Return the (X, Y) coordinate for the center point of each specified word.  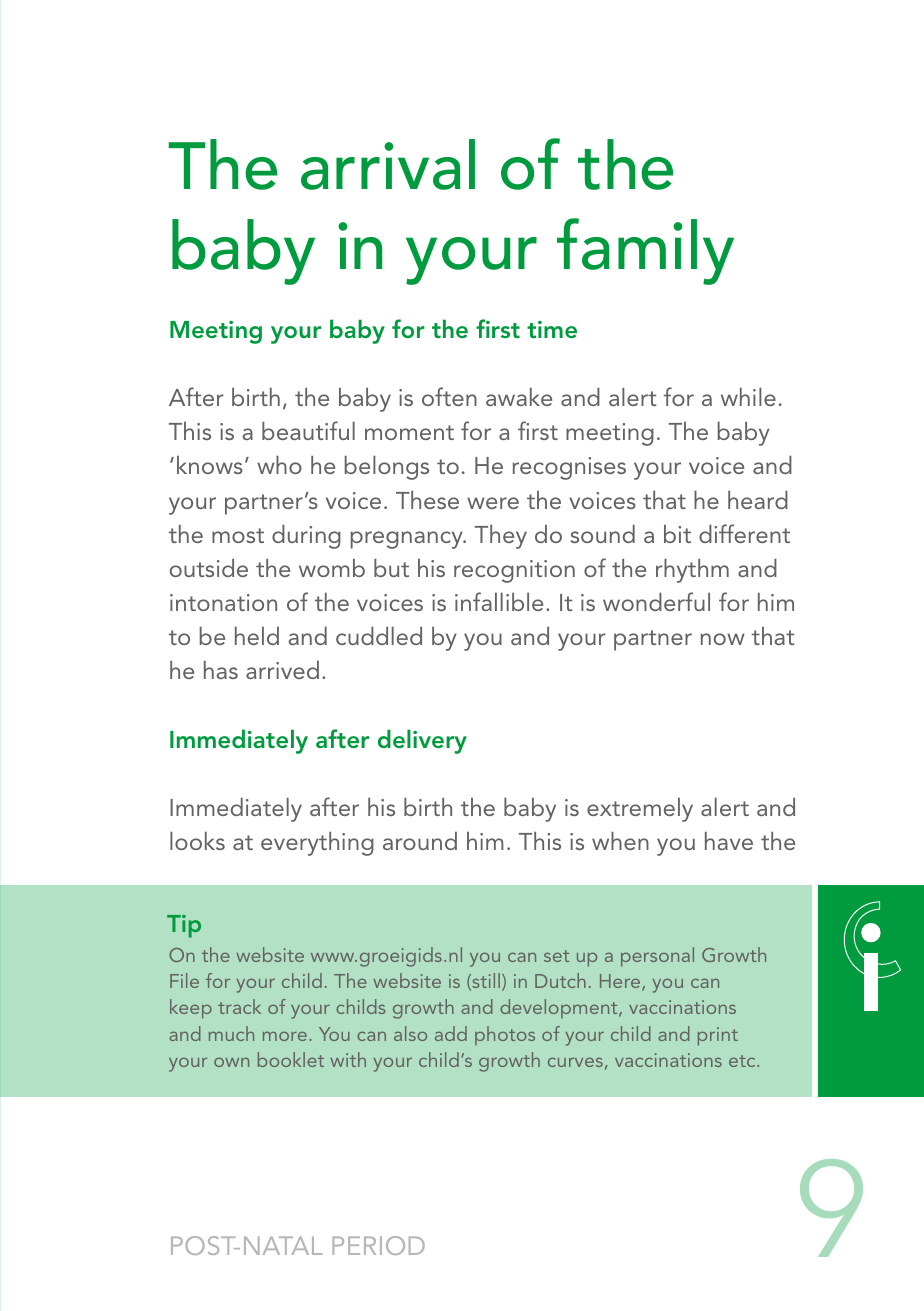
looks (197, 841)
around (420, 841)
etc (743, 1061)
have (729, 841)
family (645, 251)
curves (575, 1062)
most (238, 535)
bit (677, 534)
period (378, 1245)
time (552, 329)
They (501, 537)
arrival (388, 164)
